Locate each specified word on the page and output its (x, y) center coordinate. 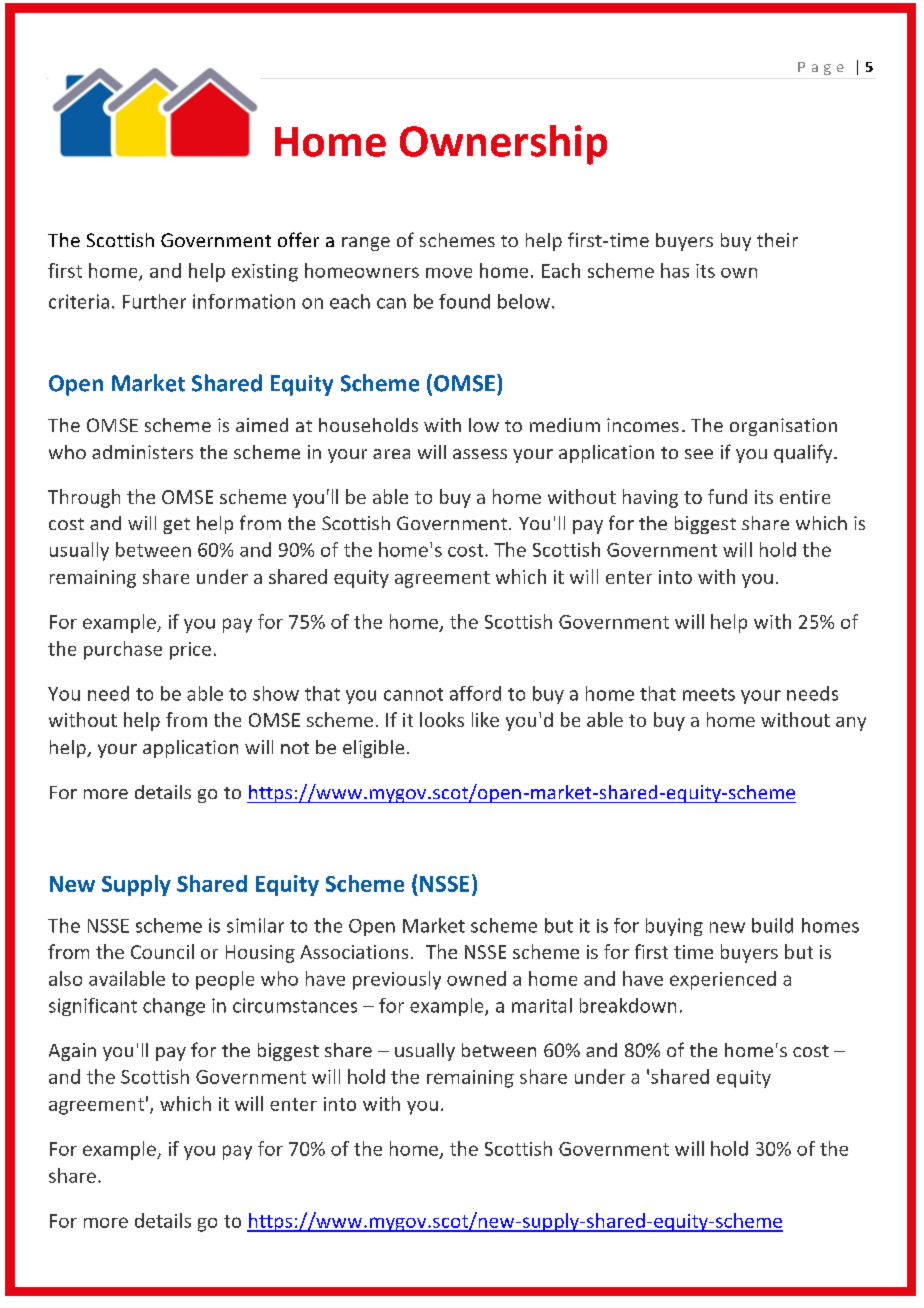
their (777, 240)
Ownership (503, 145)
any (851, 724)
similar (255, 925)
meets (709, 694)
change (174, 1007)
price (190, 651)
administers (142, 452)
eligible (373, 749)
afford (475, 693)
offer (298, 239)
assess (480, 454)
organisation (783, 427)
